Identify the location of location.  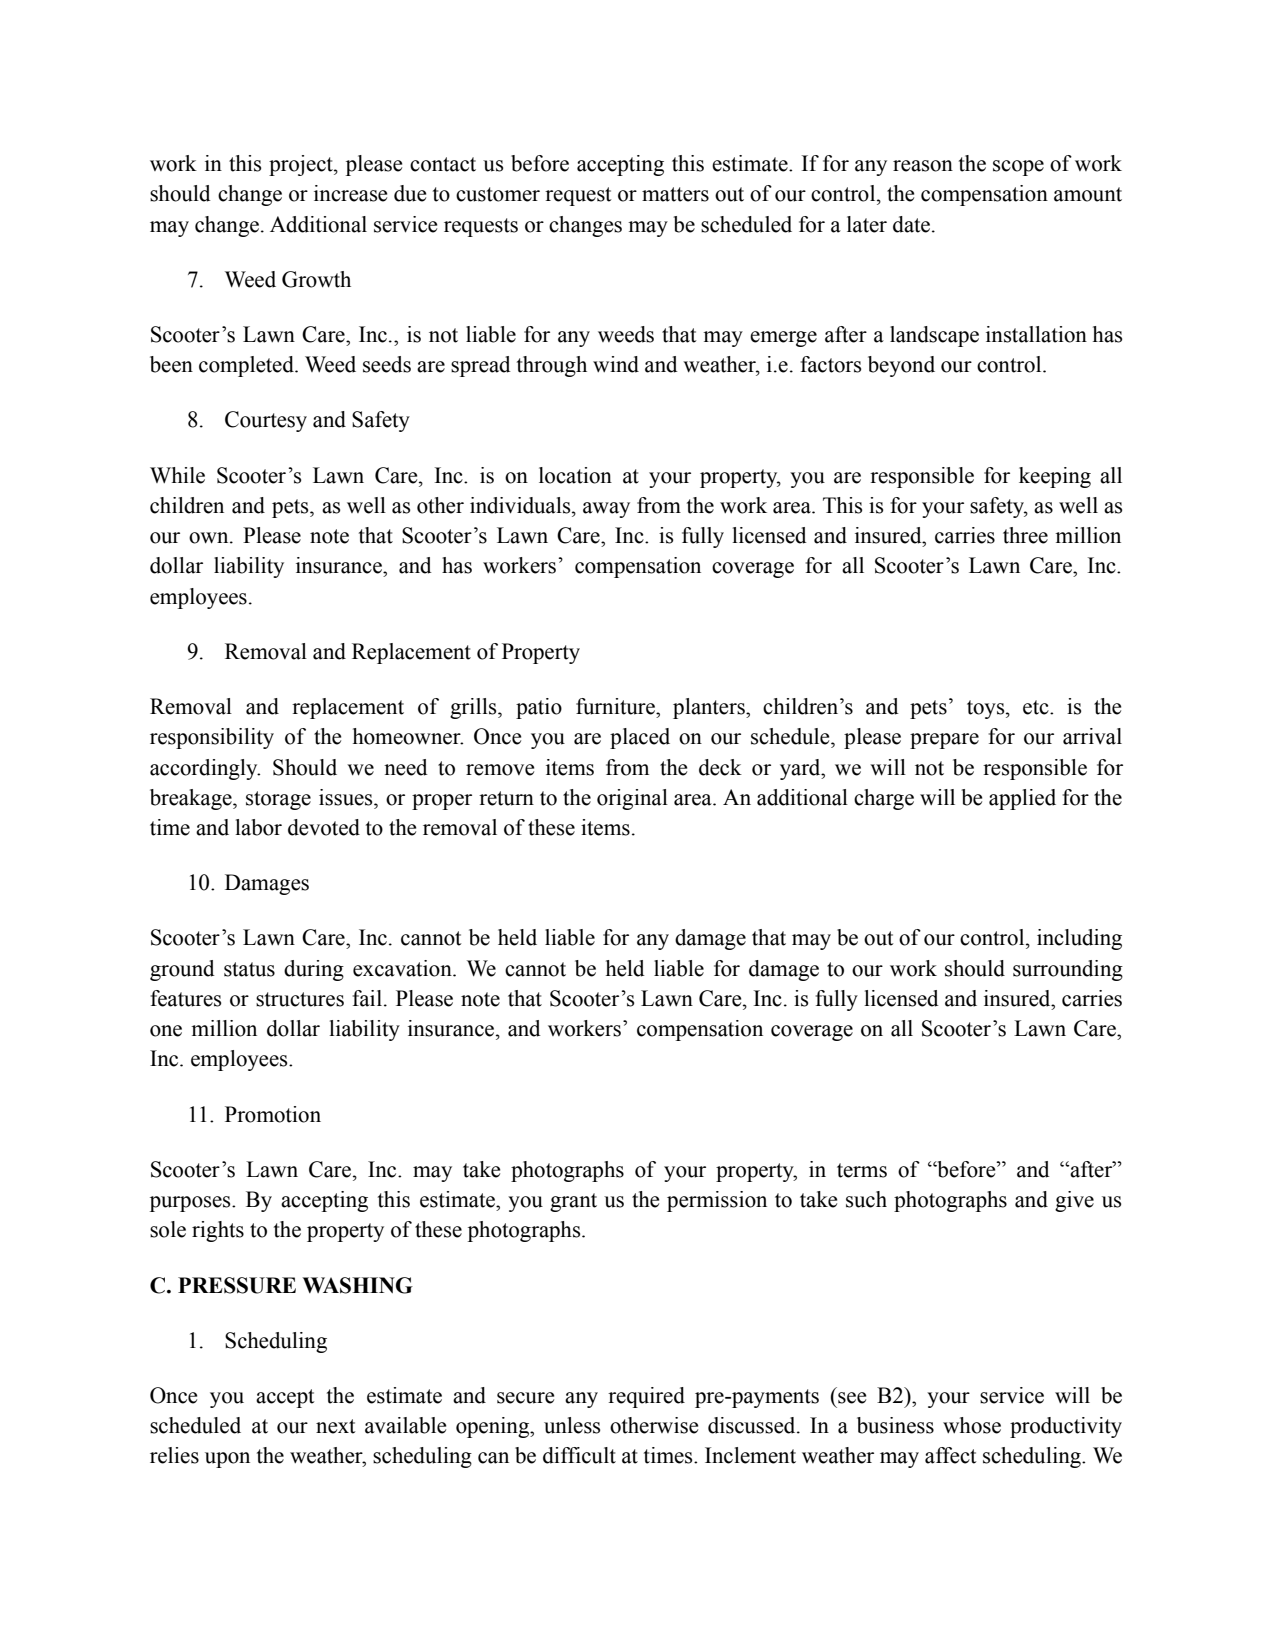
(575, 475).
